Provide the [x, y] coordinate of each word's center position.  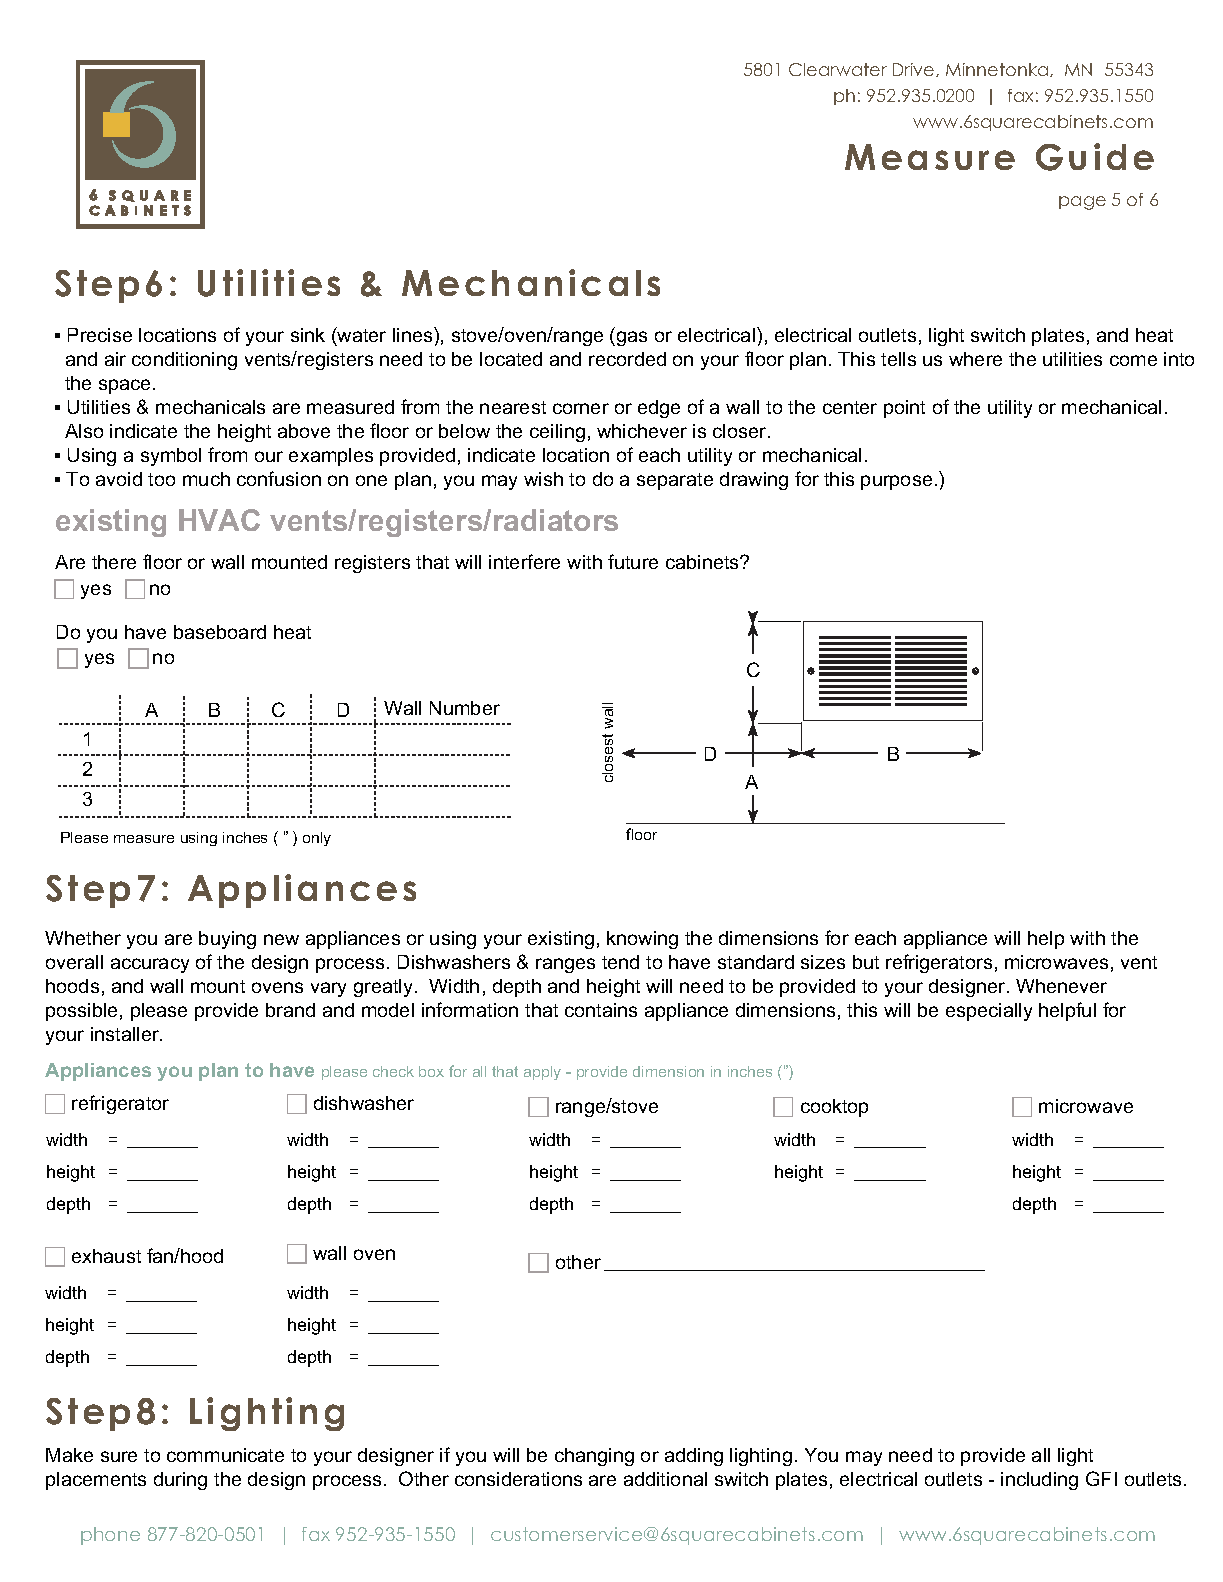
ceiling [557, 433]
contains [601, 1010]
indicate [143, 431]
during [180, 1481]
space [126, 386]
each [875, 938]
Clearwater [838, 69]
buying [227, 940]
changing [594, 1457]
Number [465, 708]
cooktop [834, 1108]
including [1039, 1481]
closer [741, 431]
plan [218, 1072]
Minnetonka [998, 70]
